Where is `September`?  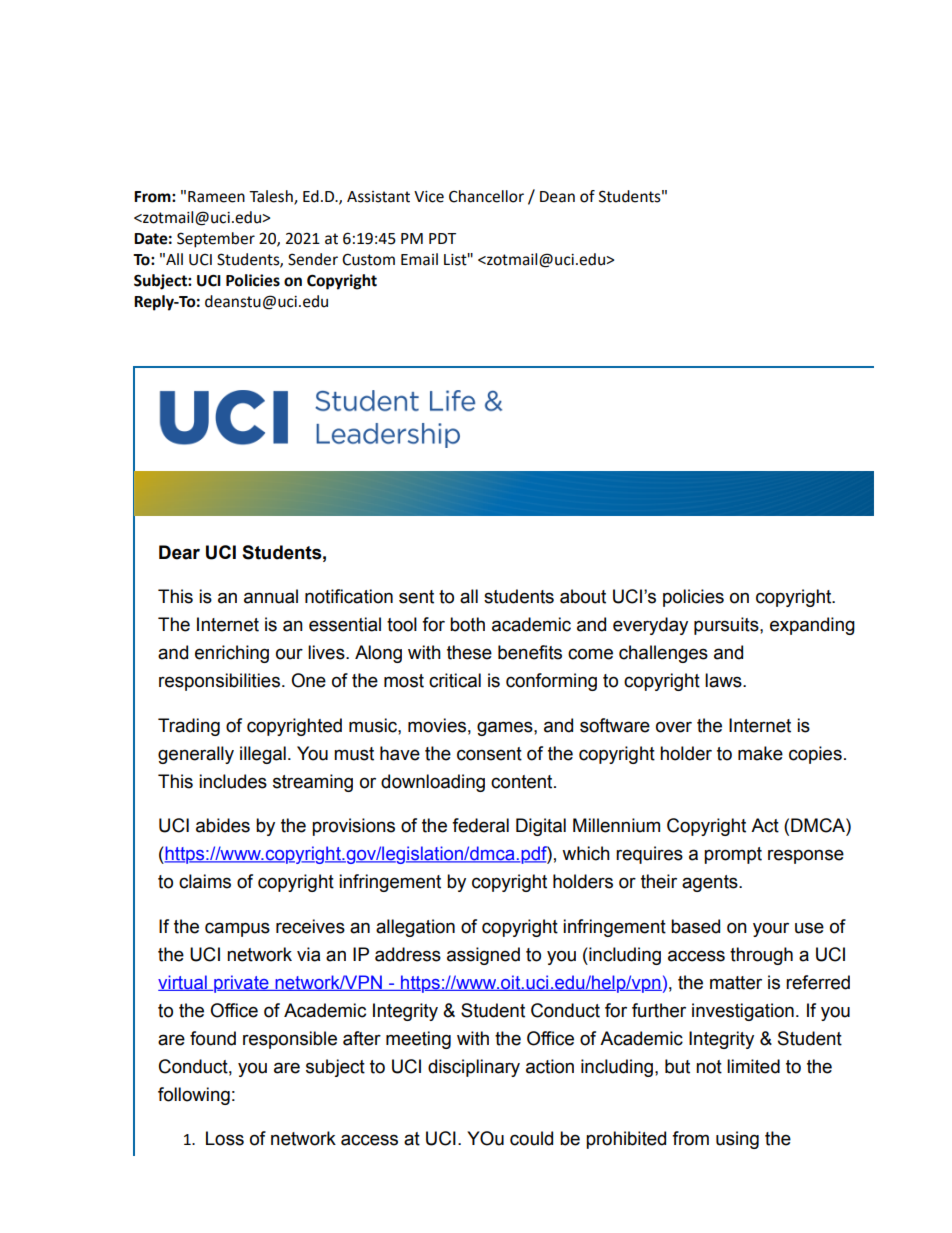 September is located at coordinates (216, 240).
